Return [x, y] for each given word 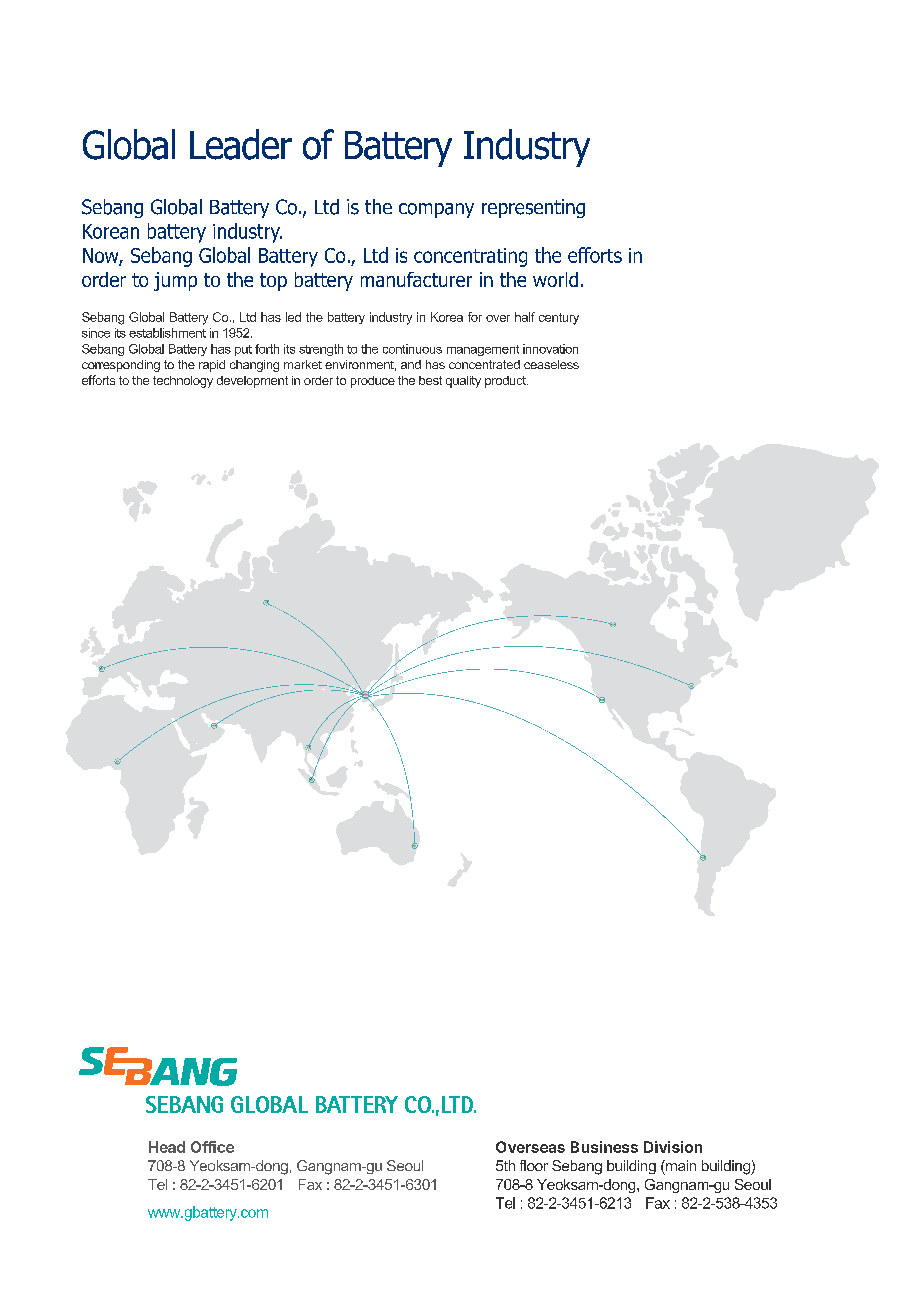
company [436, 210]
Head [167, 1147]
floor [534, 1165]
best [430, 380]
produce [373, 382]
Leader [241, 144]
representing [533, 208]
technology [183, 382]
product [506, 382]
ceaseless [551, 364]
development [252, 382]
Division [673, 1147]
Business [604, 1147]
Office [212, 1147]
